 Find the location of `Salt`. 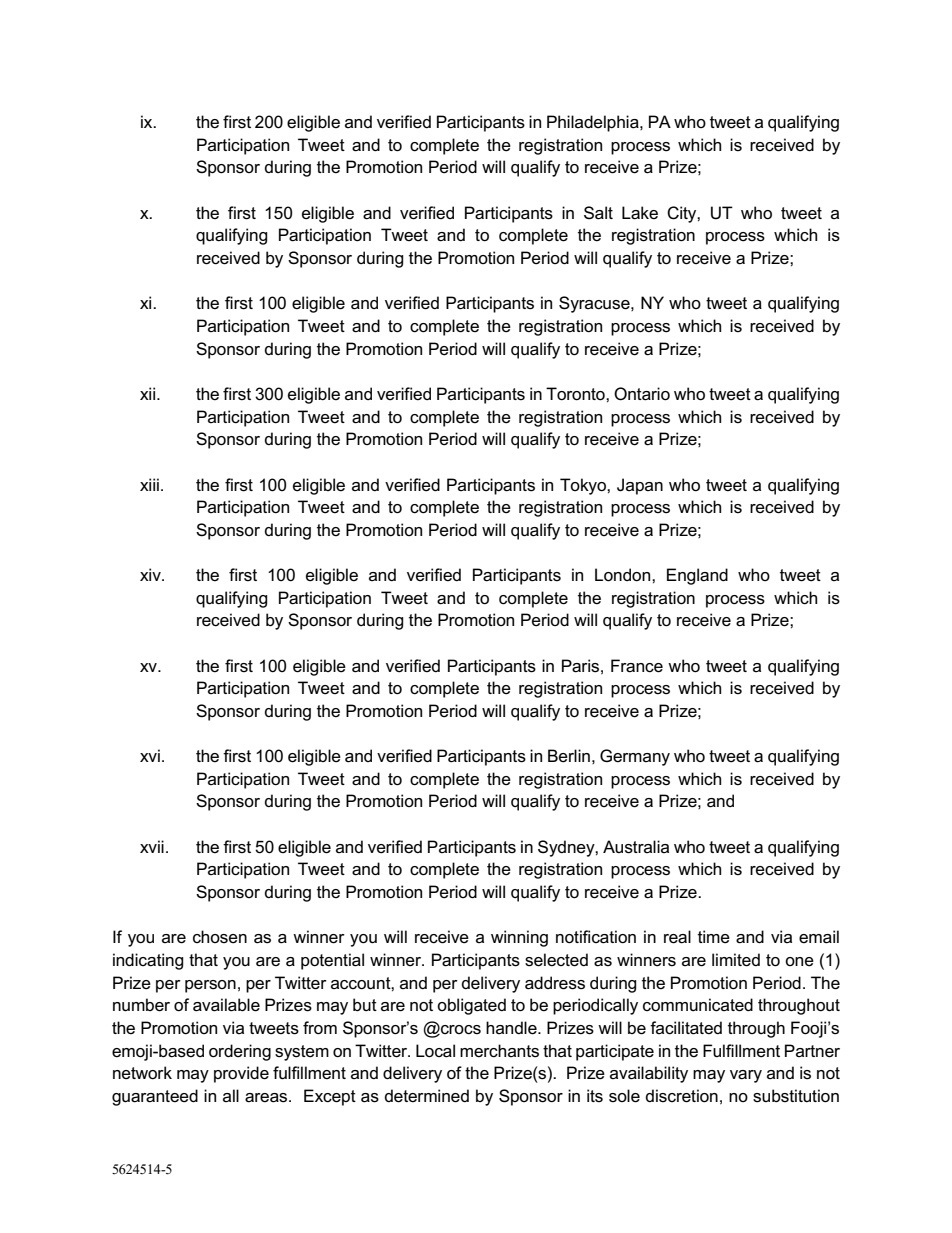

Salt is located at coordinates (598, 213).
